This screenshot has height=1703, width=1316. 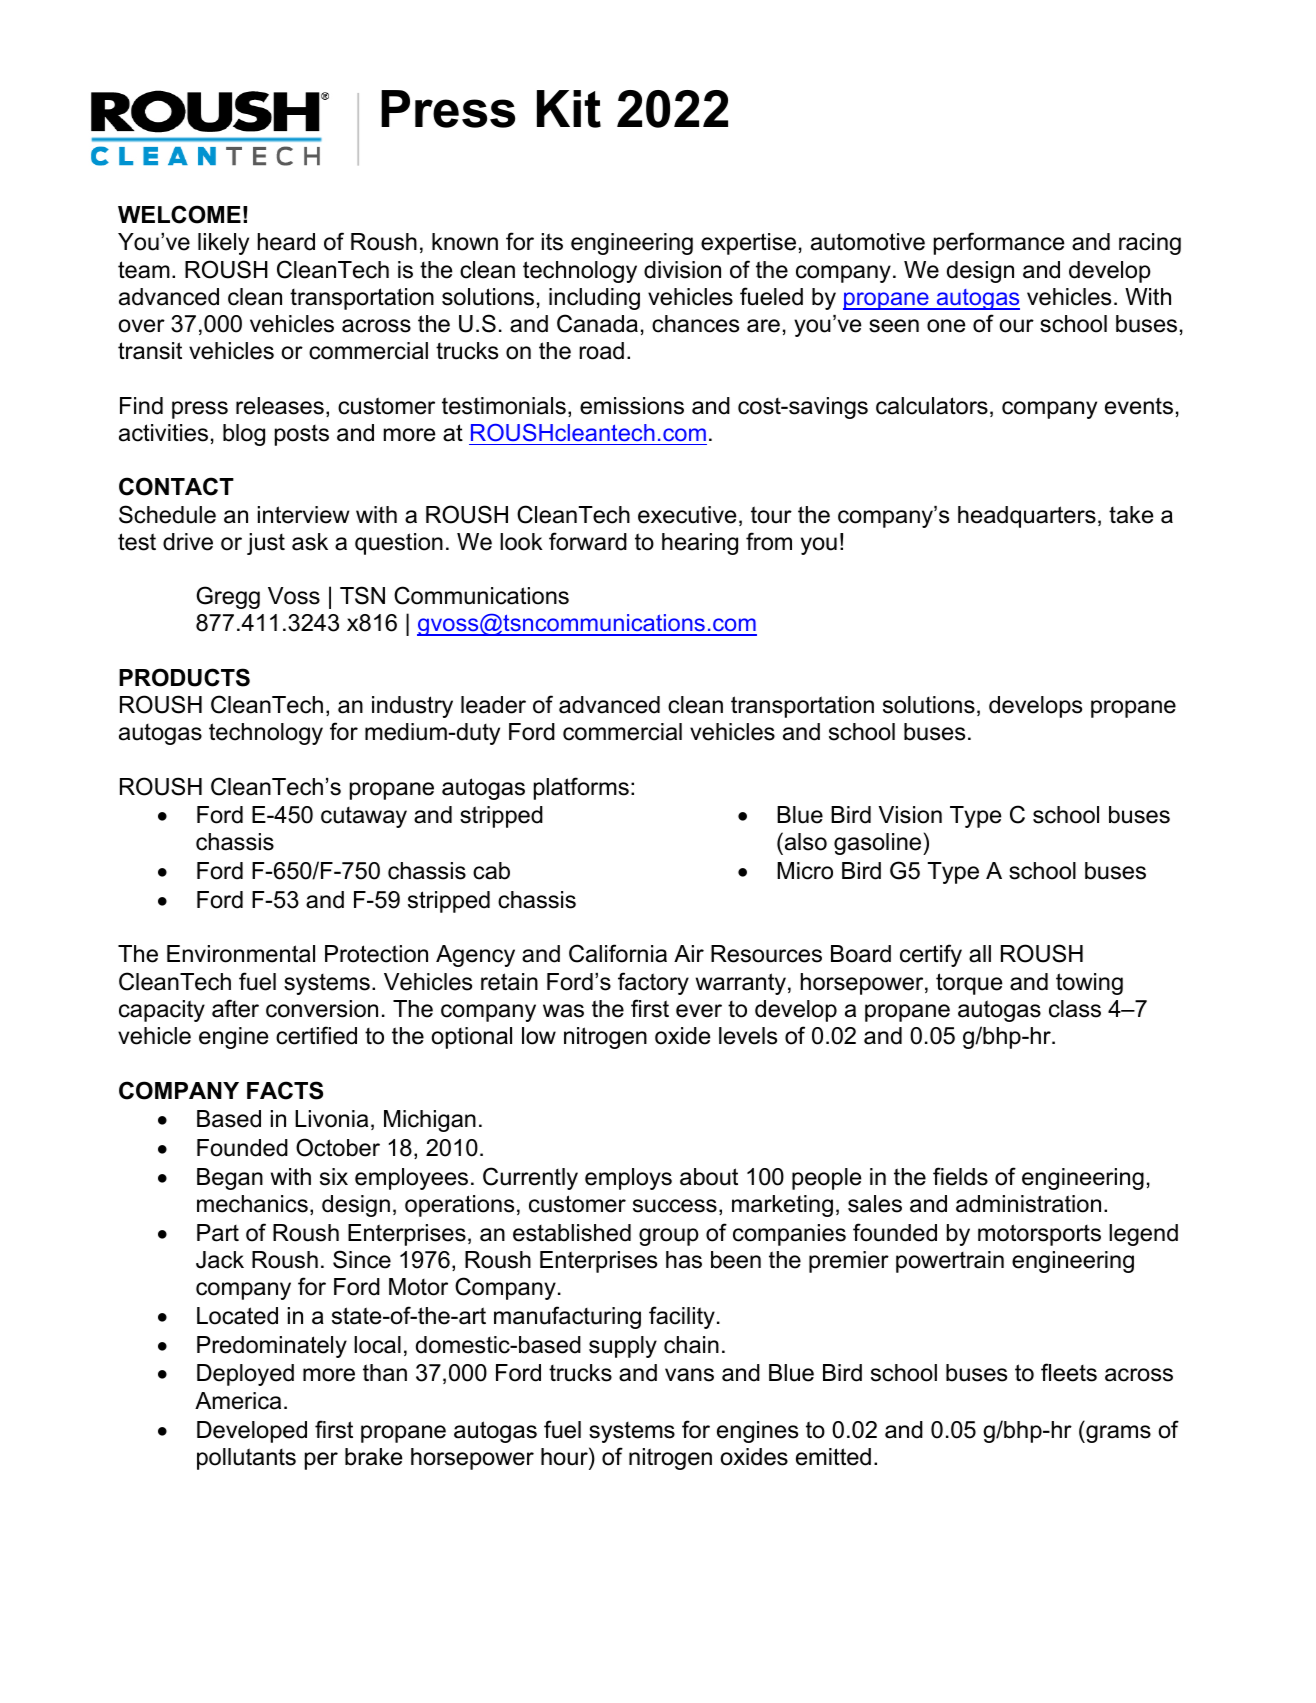 What do you see at coordinates (569, 109) in the screenshot?
I see `Kit` at bounding box center [569, 109].
